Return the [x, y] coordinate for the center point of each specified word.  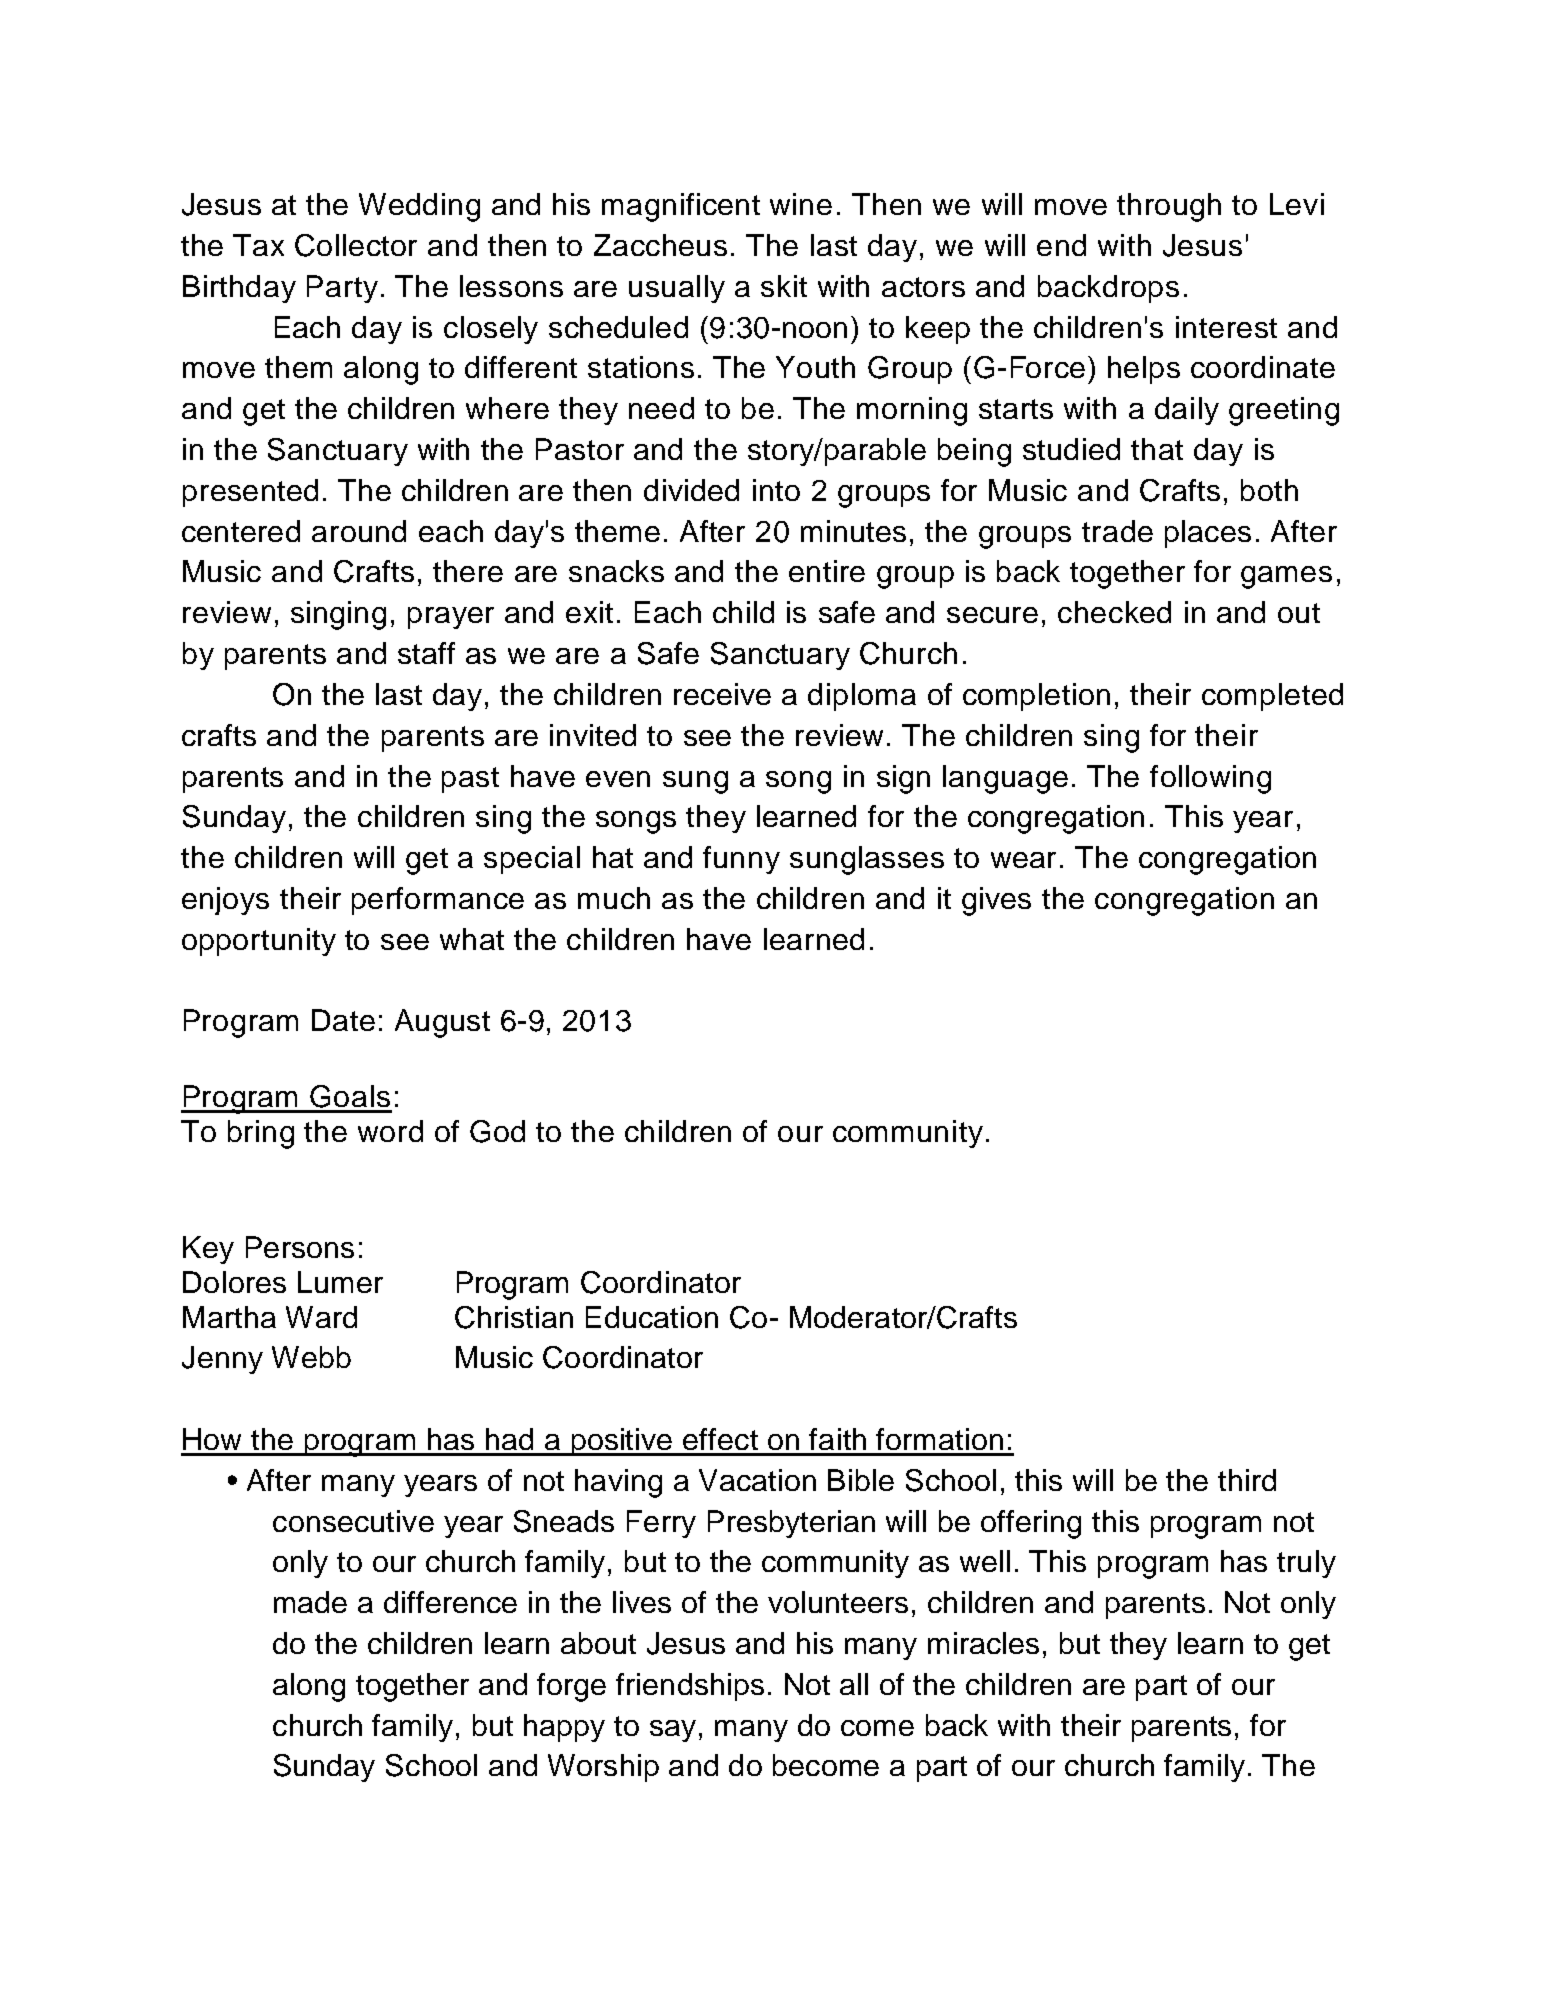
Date [343, 1020]
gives [996, 901]
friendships [690, 1687]
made [310, 1602]
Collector [356, 245]
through [1169, 207]
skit [784, 286]
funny [741, 860]
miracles [983, 1643]
